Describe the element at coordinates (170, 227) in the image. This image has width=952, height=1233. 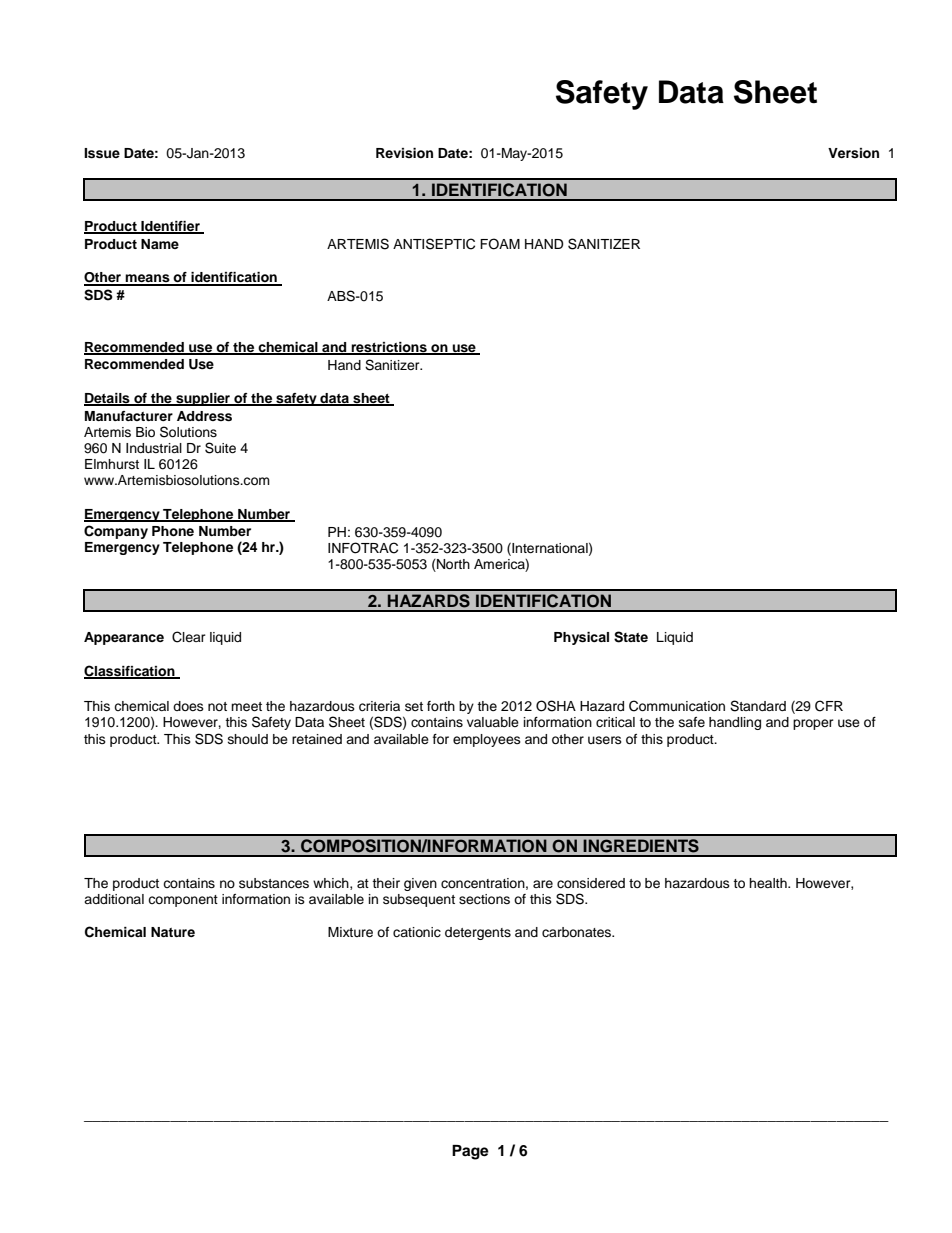
I see `Identifier` at that location.
